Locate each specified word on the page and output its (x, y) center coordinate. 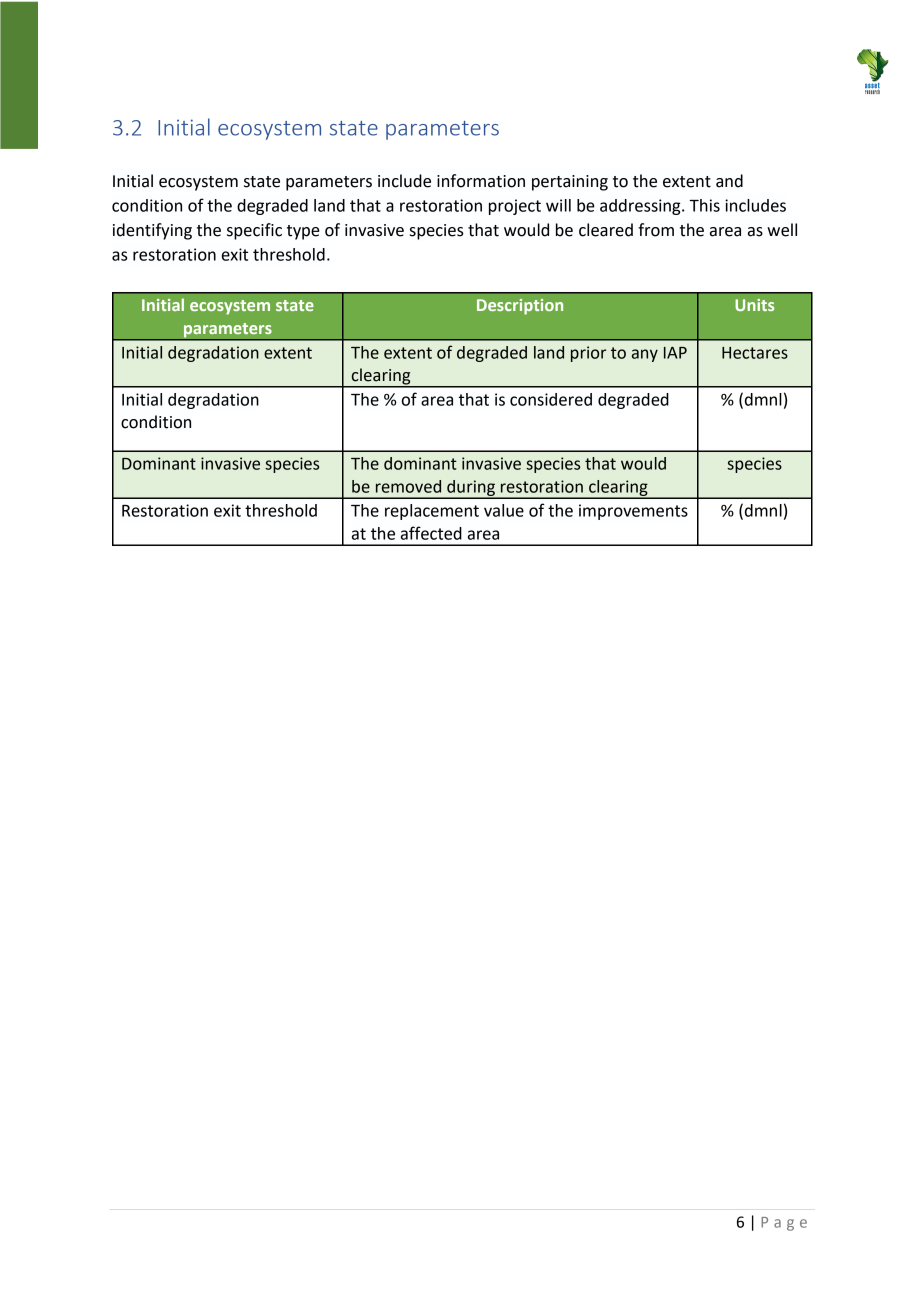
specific (254, 231)
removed (408, 486)
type (303, 232)
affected (431, 533)
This (704, 205)
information (481, 181)
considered (551, 399)
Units (754, 305)
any (645, 355)
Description (520, 307)
